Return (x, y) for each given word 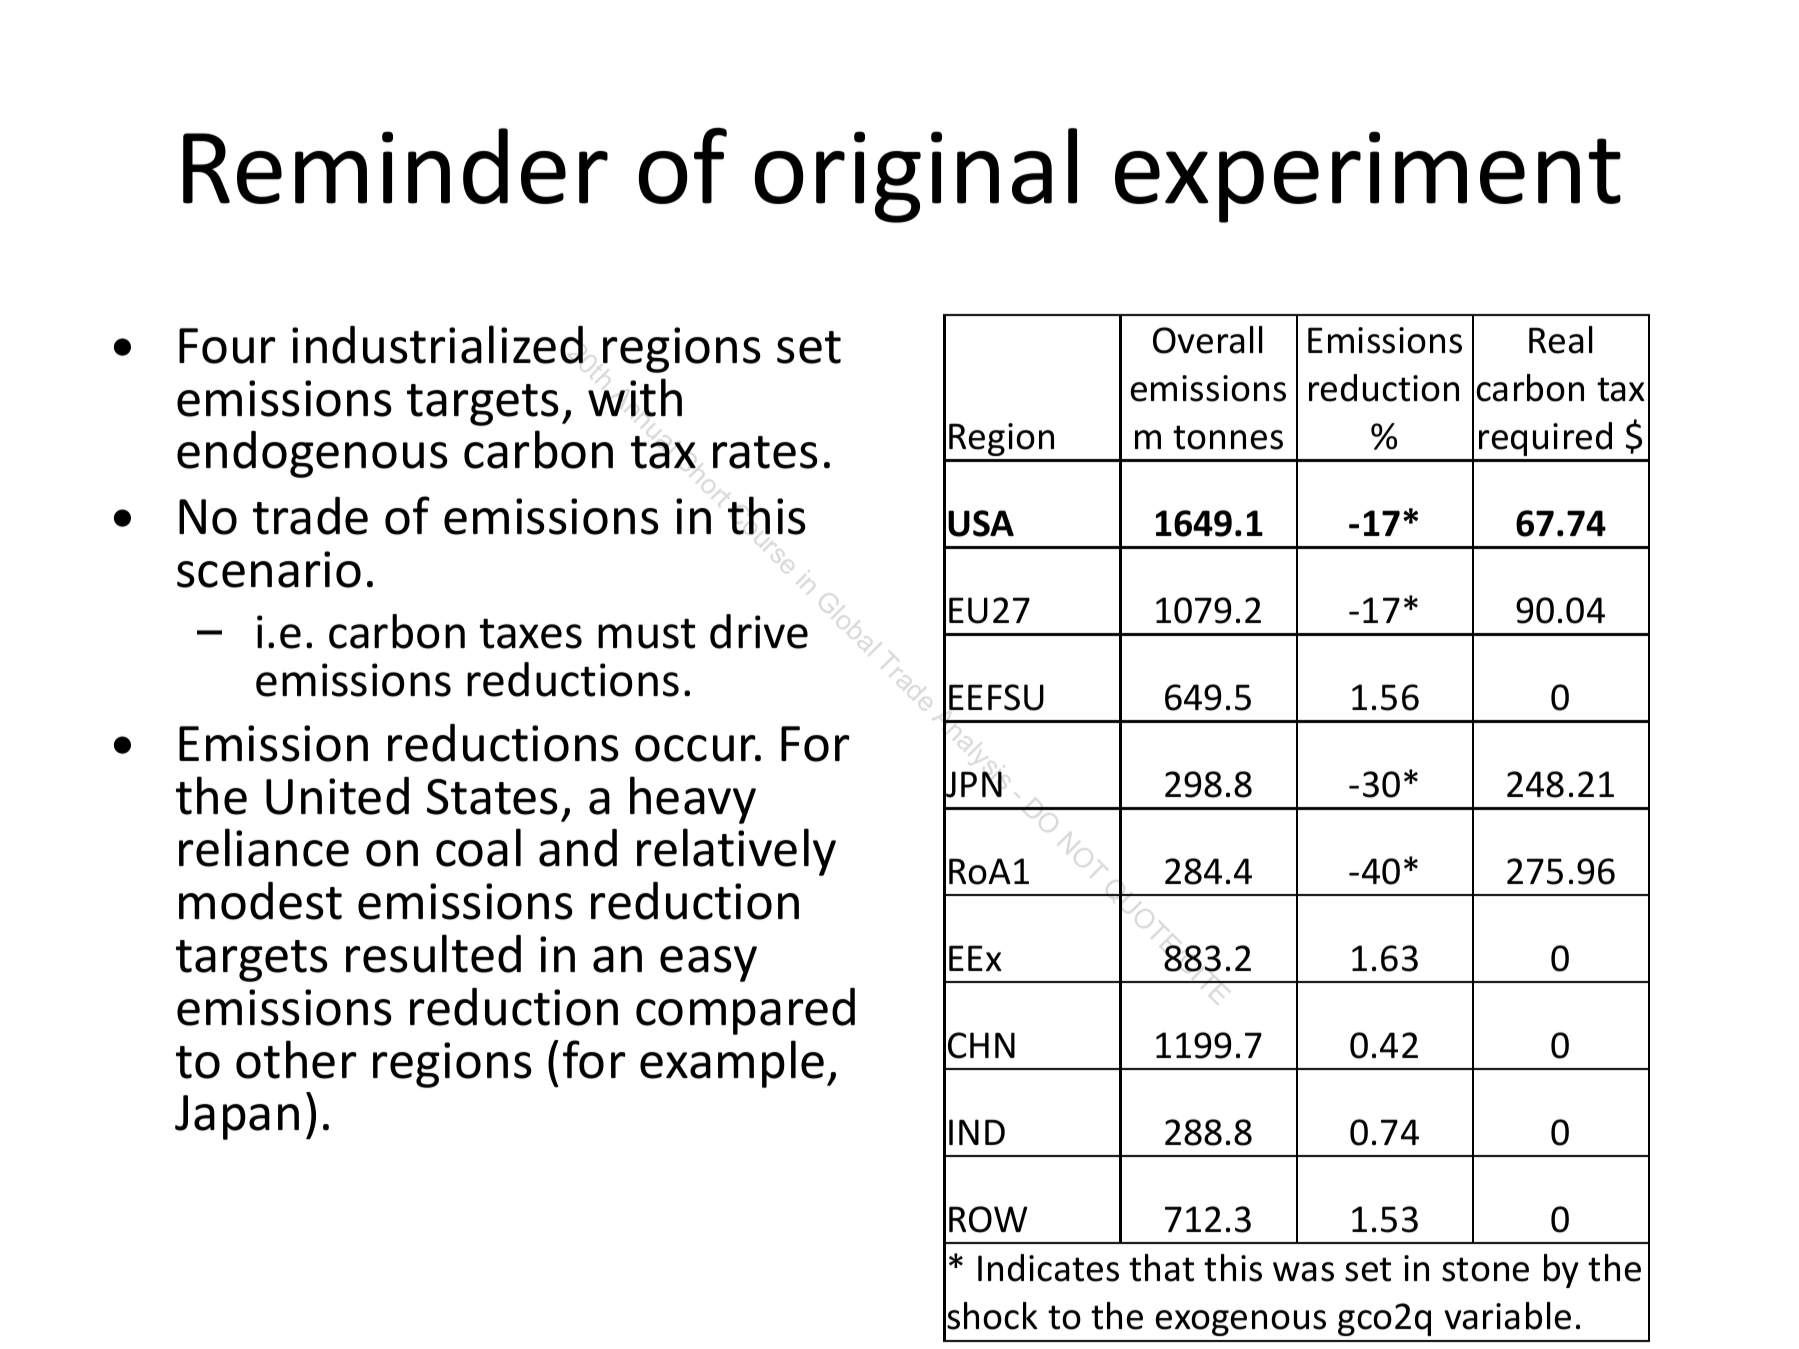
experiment (1368, 177)
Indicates (1048, 1268)
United (337, 796)
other (296, 1059)
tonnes (1228, 437)
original (916, 175)
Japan (237, 1117)
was (1303, 1272)
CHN (981, 1045)
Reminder (395, 166)
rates (765, 452)
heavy (693, 800)
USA (981, 523)
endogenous (312, 454)
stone (1485, 1269)
